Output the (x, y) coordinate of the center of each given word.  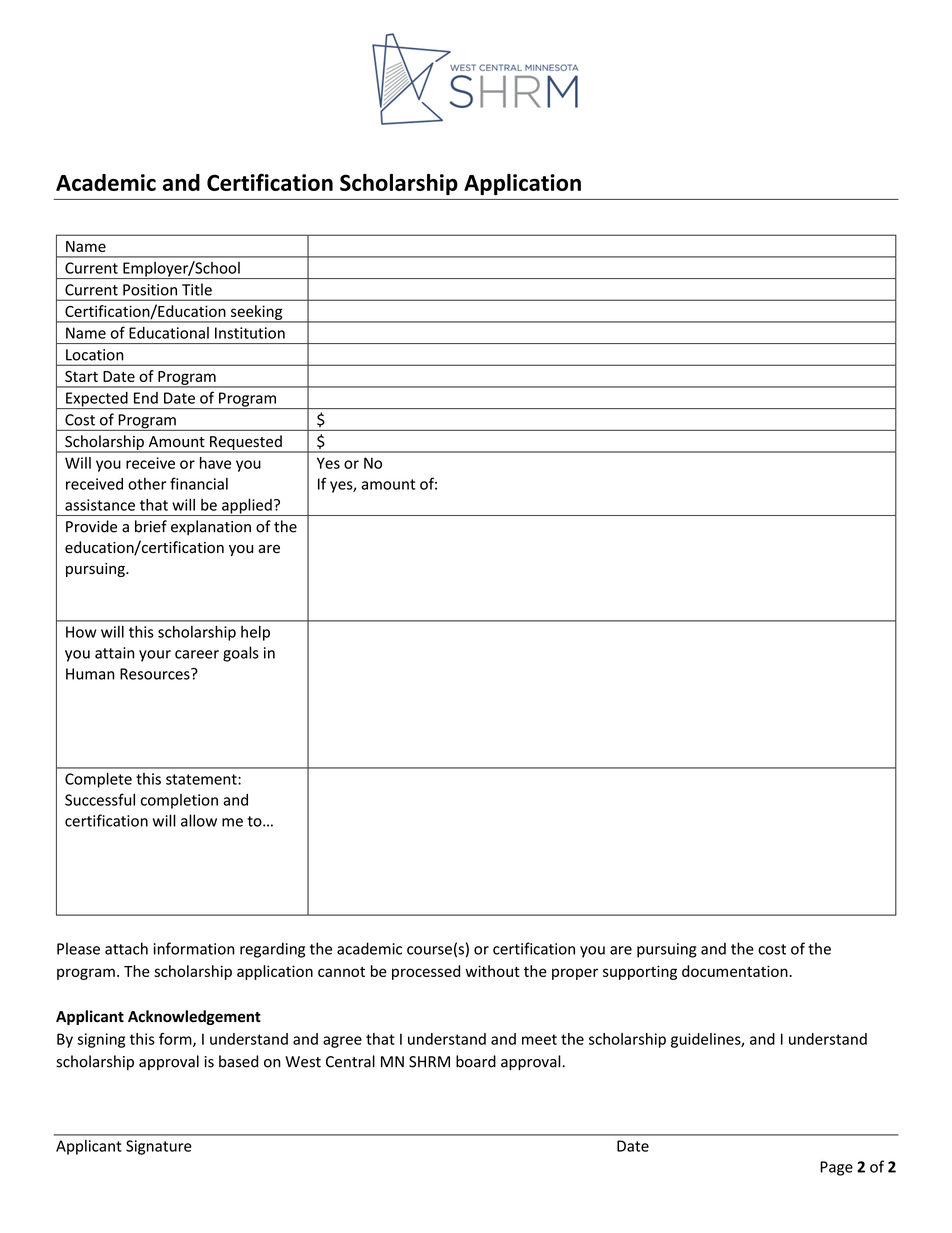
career (197, 654)
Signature (159, 1147)
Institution (250, 333)
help (255, 633)
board (476, 1061)
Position (150, 290)
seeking (257, 313)
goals (241, 654)
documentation (735, 971)
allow (199, 820)
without (492, 971)
